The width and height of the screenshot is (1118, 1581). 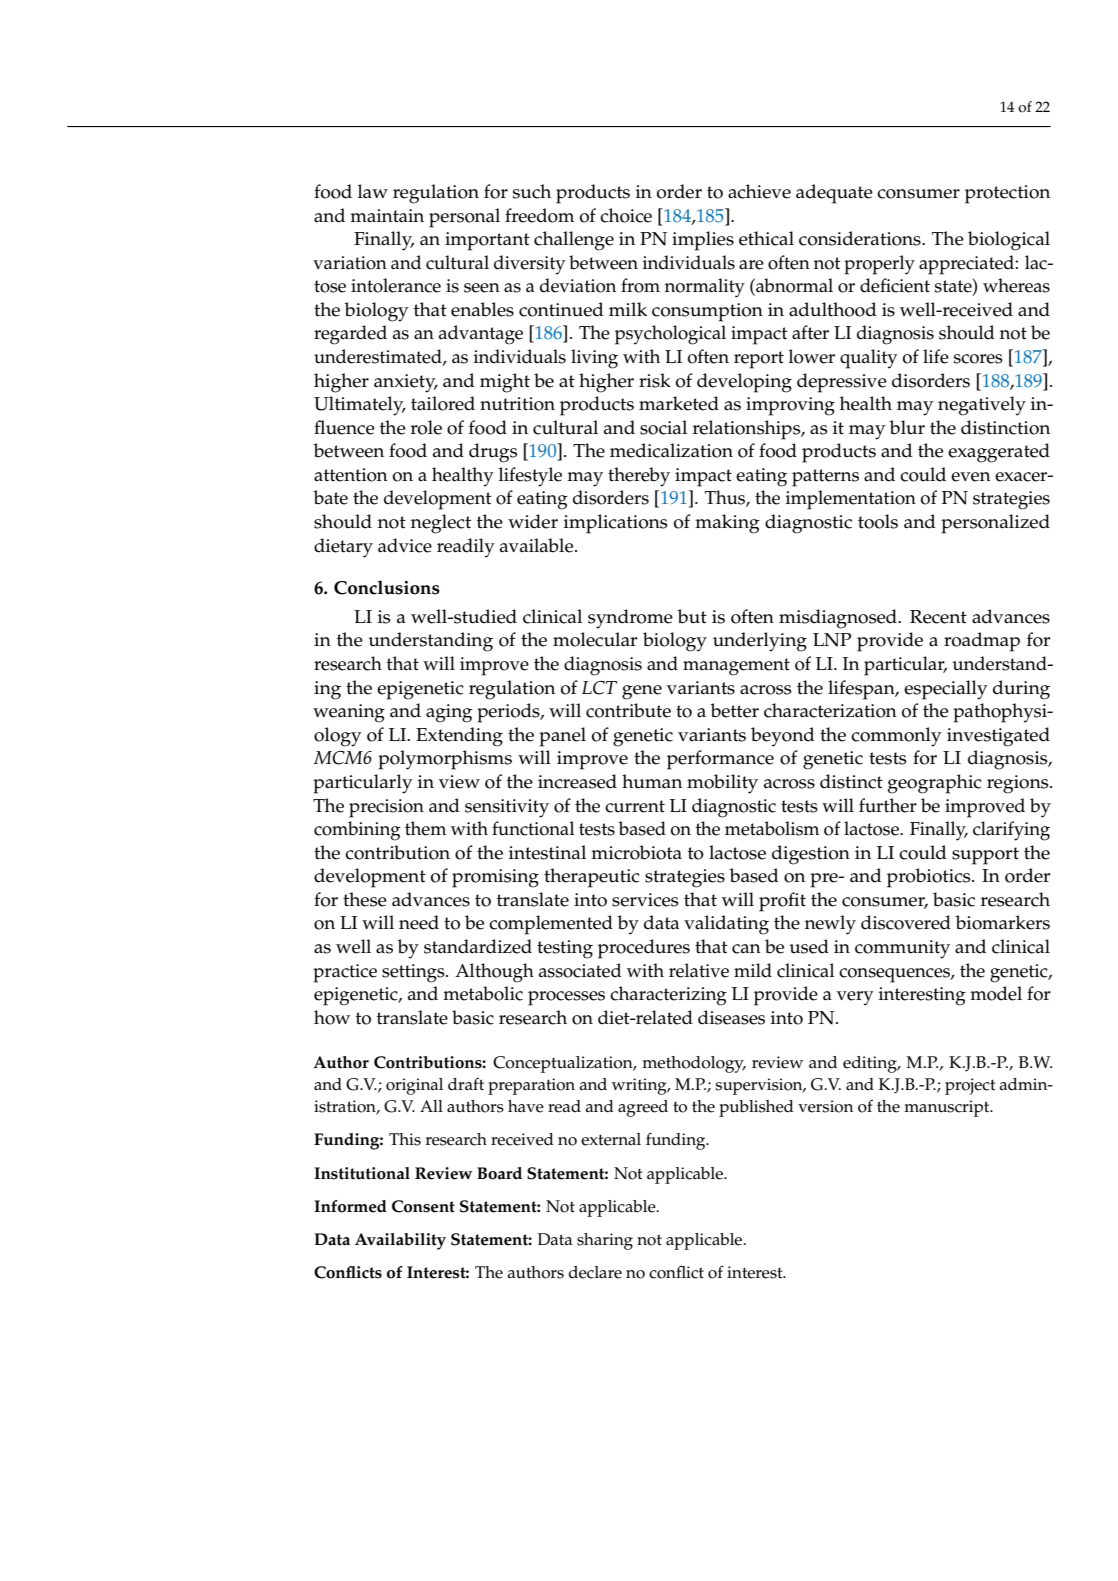 I want to click on Availability, so click(x=400, y=1241).
